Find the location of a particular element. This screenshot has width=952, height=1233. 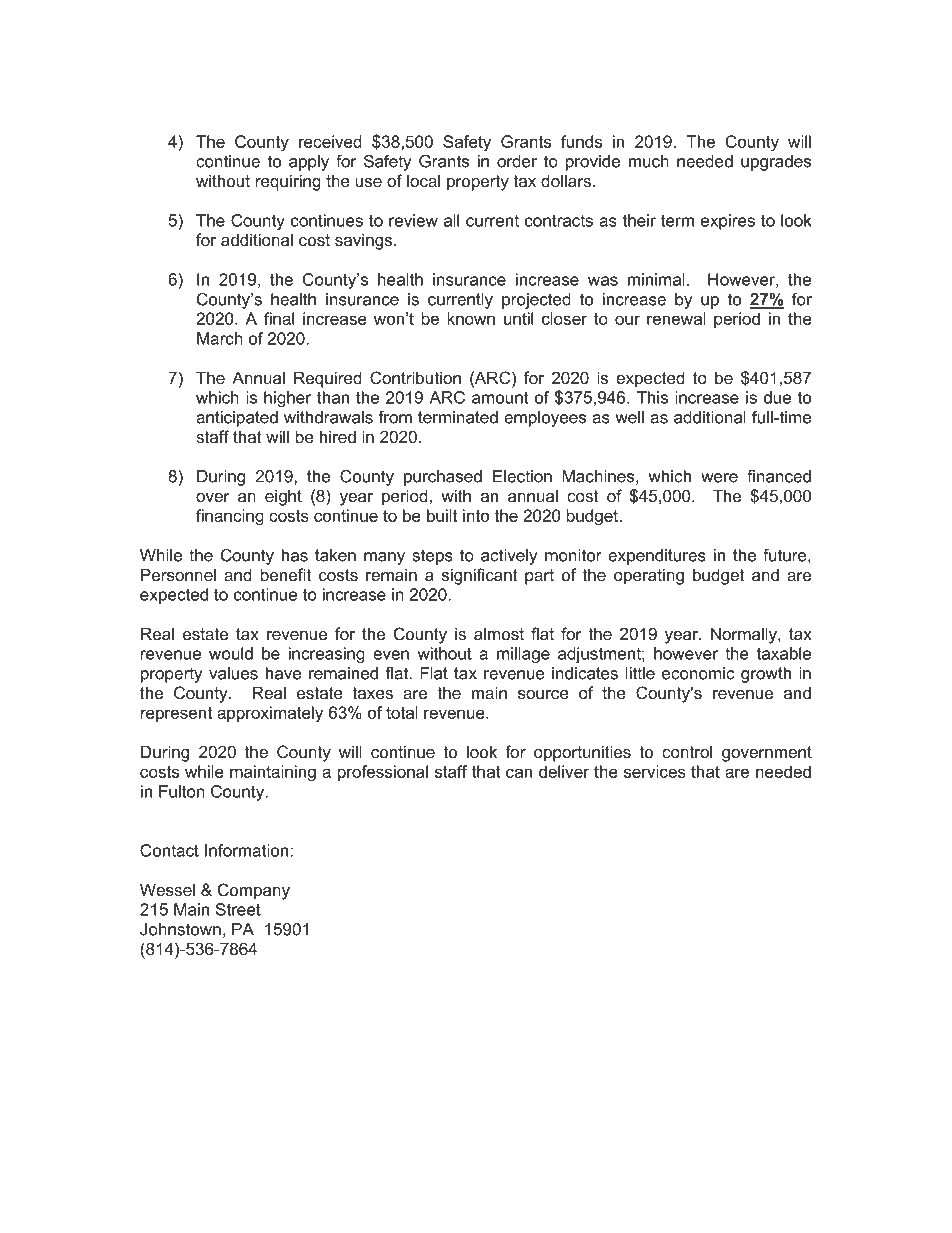

financing is located at coordinates (230, 517).
